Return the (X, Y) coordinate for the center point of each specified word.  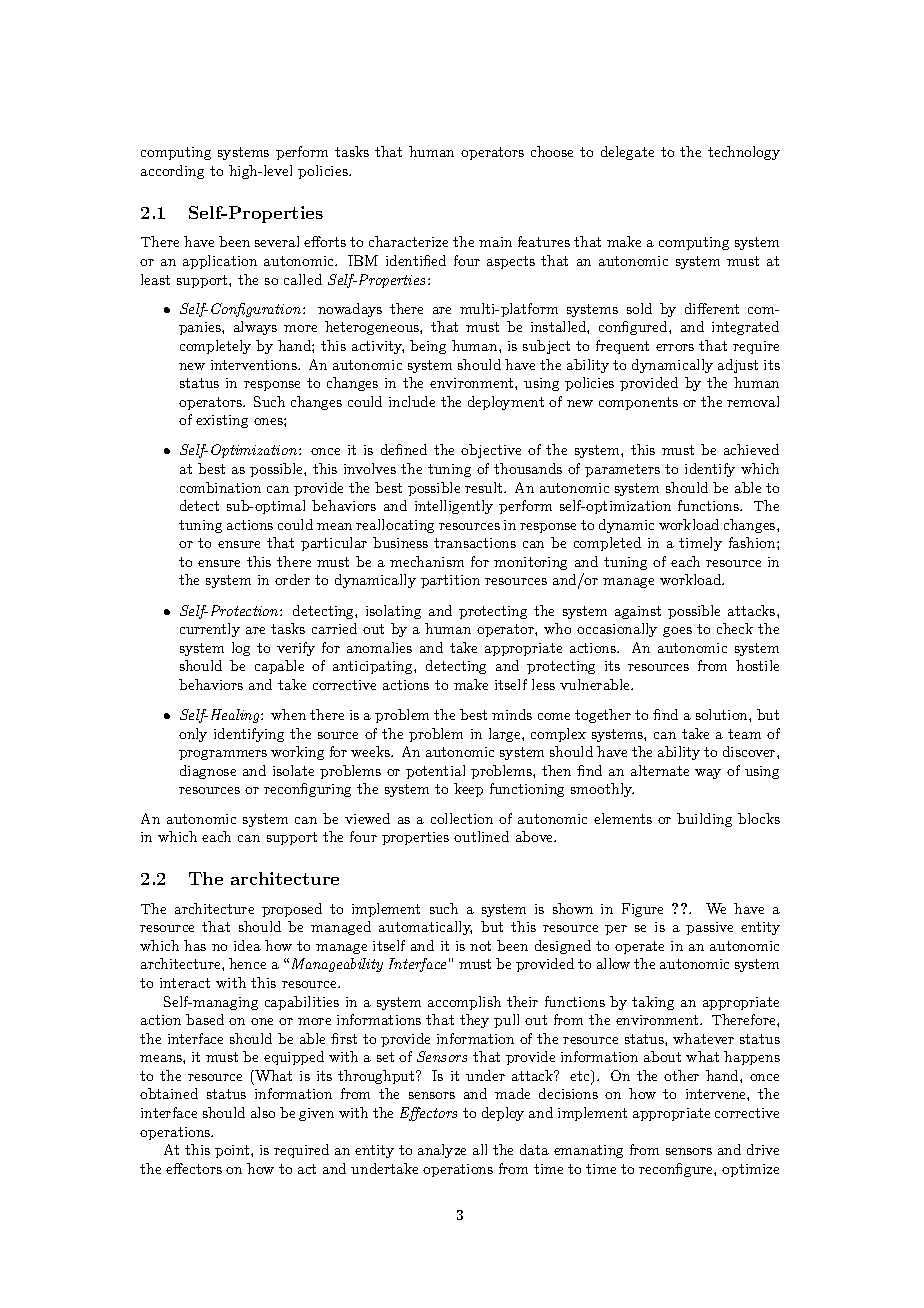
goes (677, 632)
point (233, 1151)
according (172, 172)
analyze (442, 1151)
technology (744, 153)
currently (210, 630)
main (495, 242)
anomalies (379, 647)
